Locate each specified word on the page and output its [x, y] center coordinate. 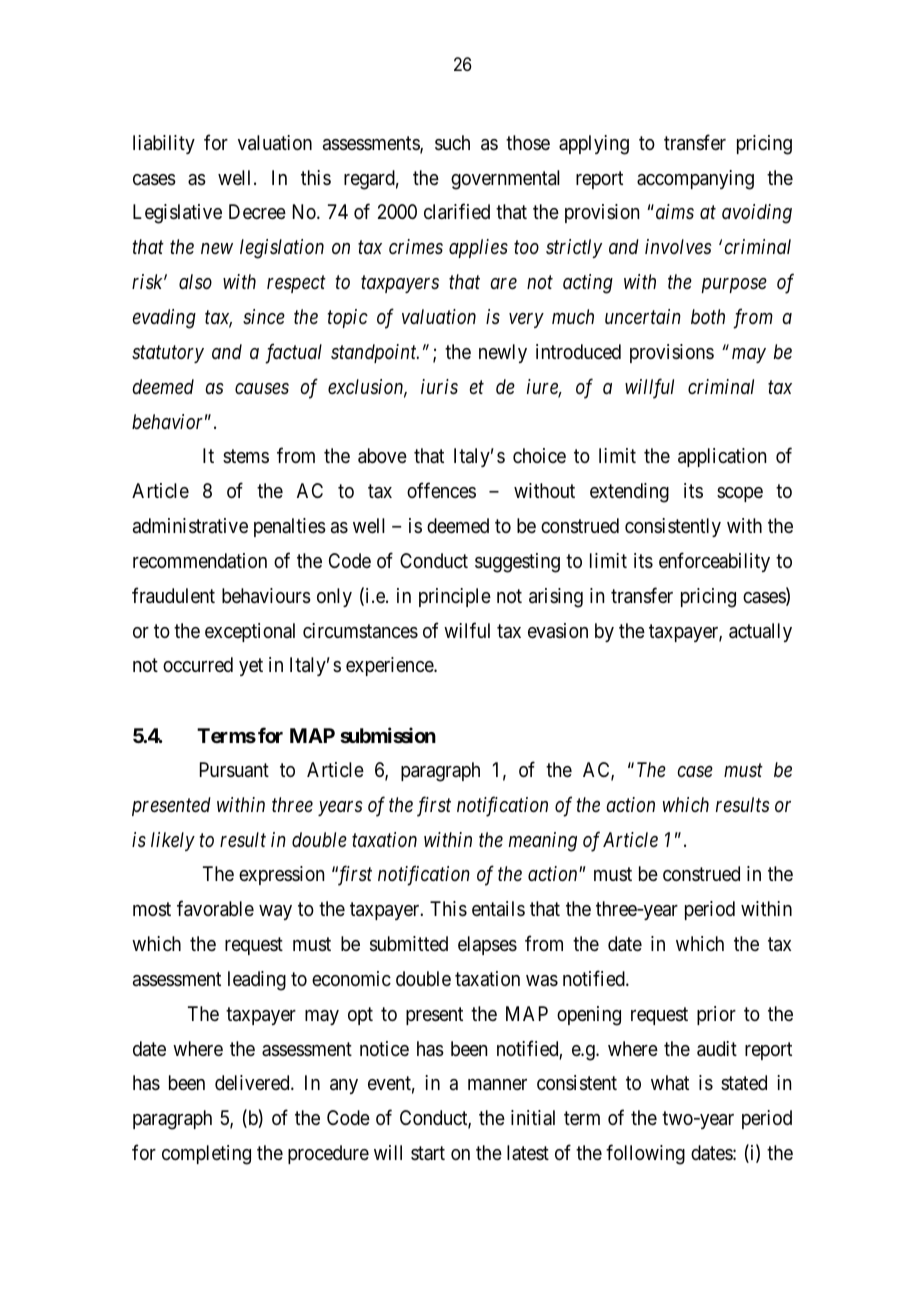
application [722, 457]
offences [441, 490]
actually [760, 632]
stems [246, 457]
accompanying [695, 180]
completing [206, 1155]
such [452, 143]
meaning [543, 842]
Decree [257, 212]
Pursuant [234, 770]
